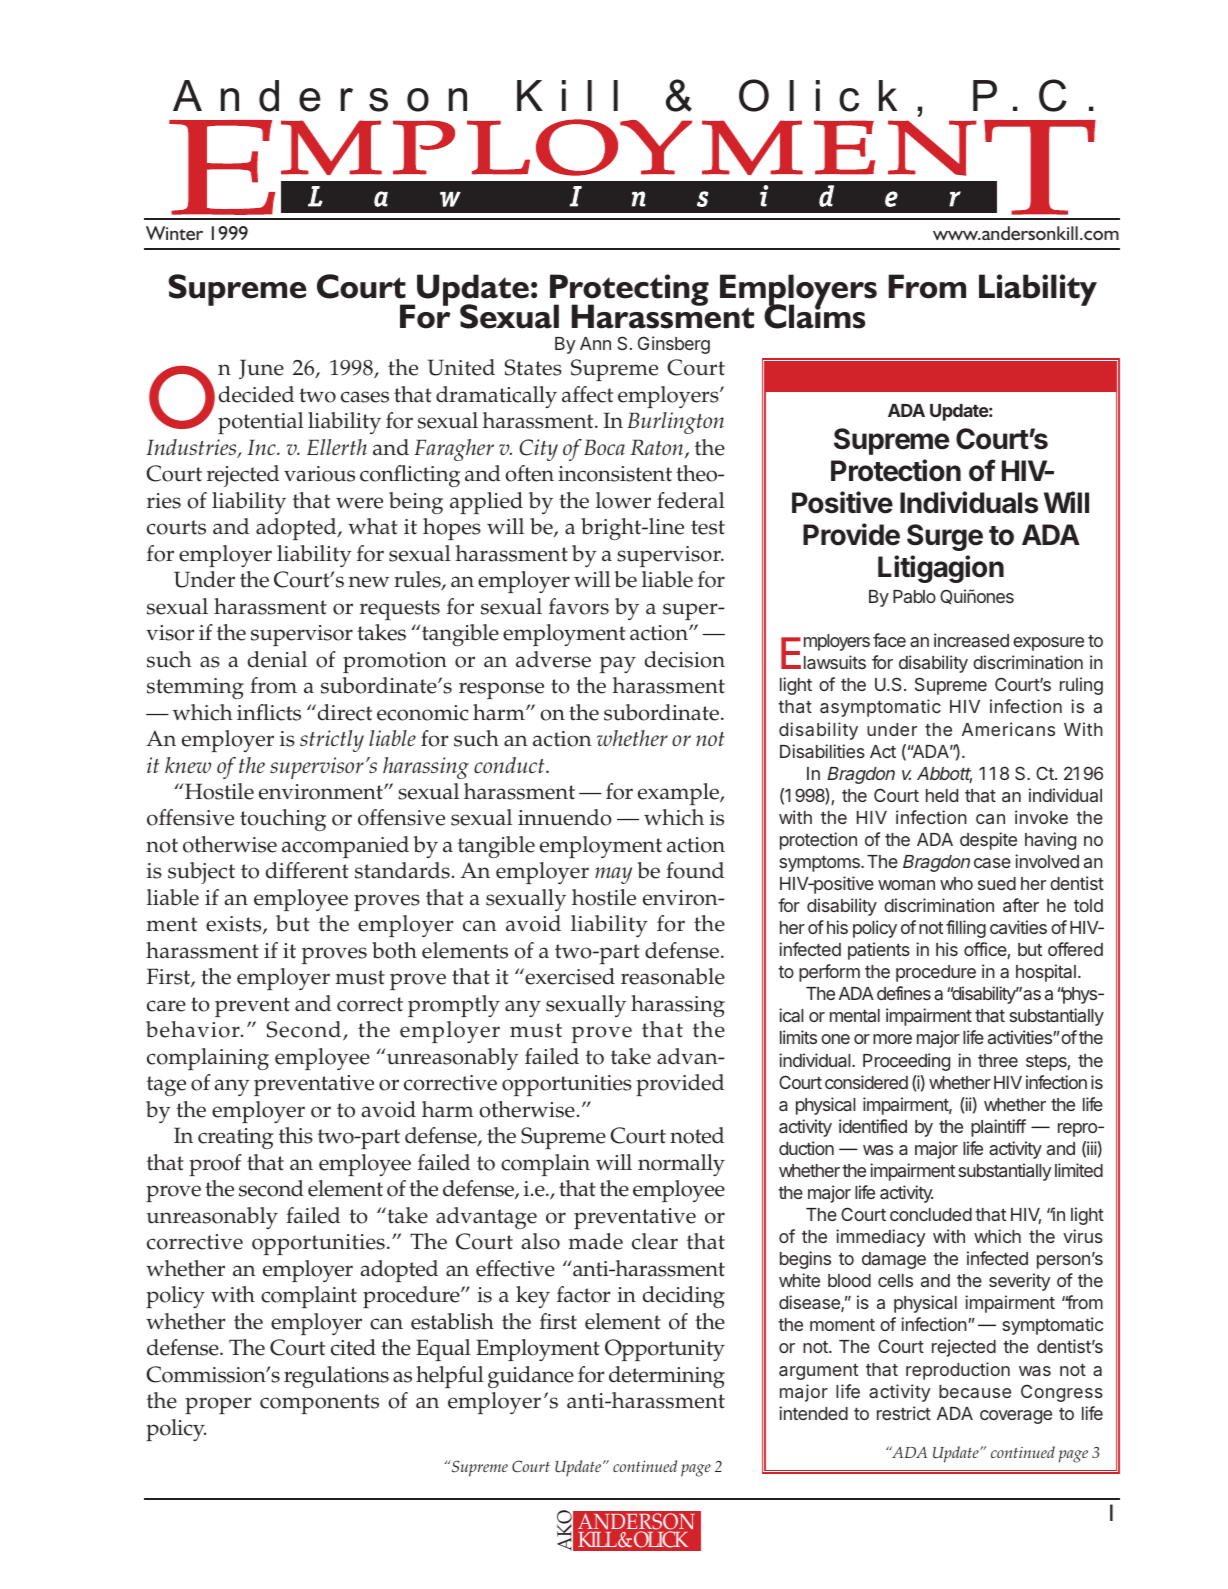 The image size is (1228, 1589). I want to click on touching, so click(283, 820).
